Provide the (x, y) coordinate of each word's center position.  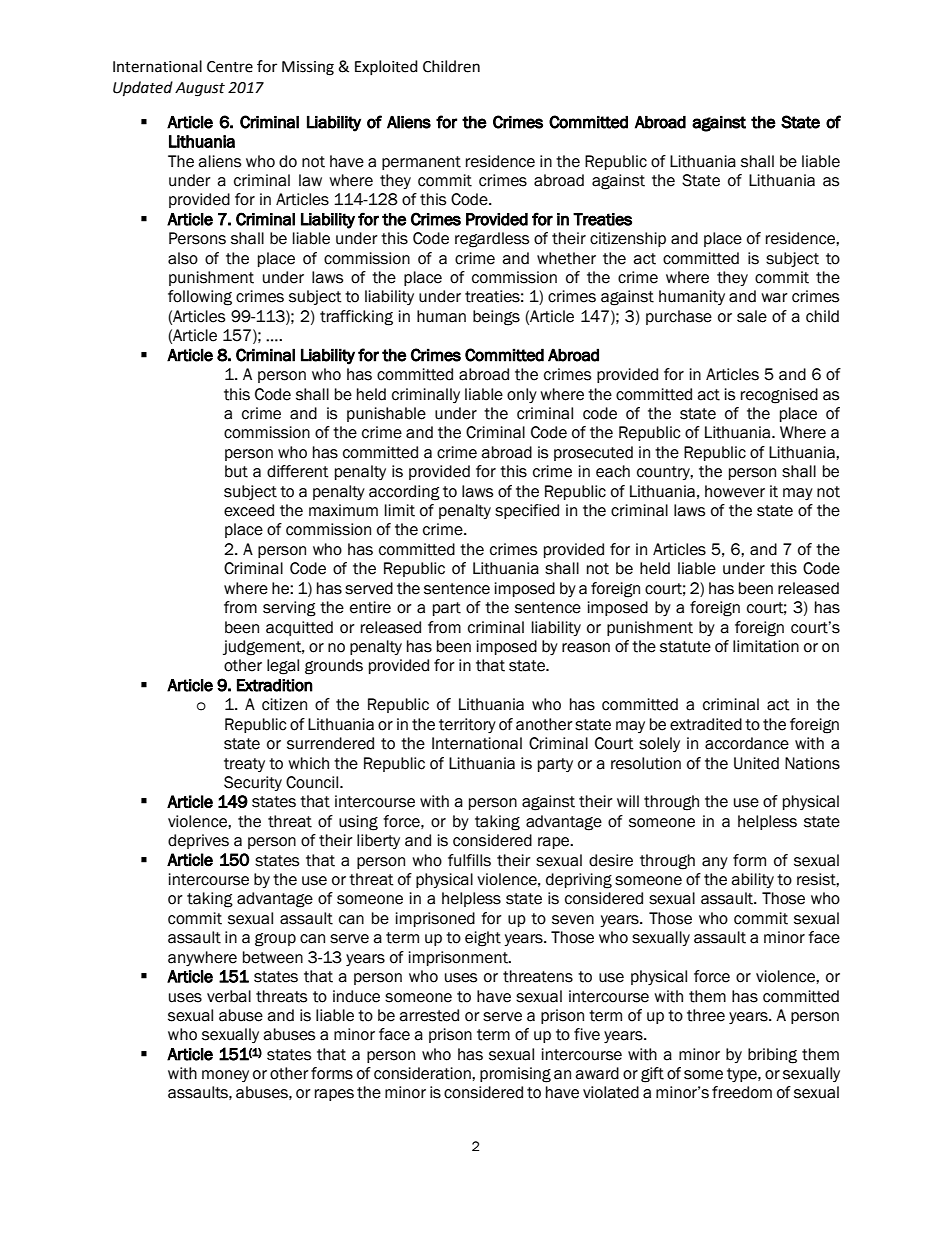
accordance (747, 743)
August (200, 89)
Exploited (386, 67)
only (522, 395)
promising (515, 1075)
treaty (244, 765)
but (236, 471)
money (225, 1076)
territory (467, 725)
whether (566, 258)
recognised (779, 396)
